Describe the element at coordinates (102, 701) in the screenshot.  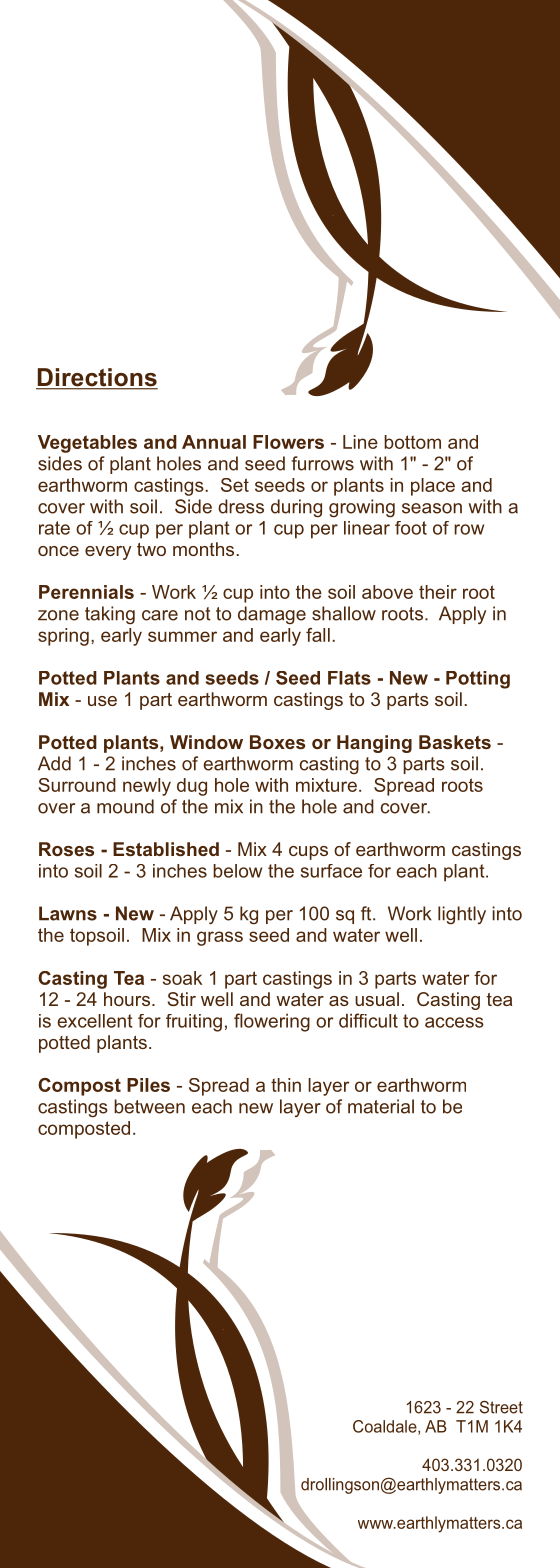
I see `use` at that location.
